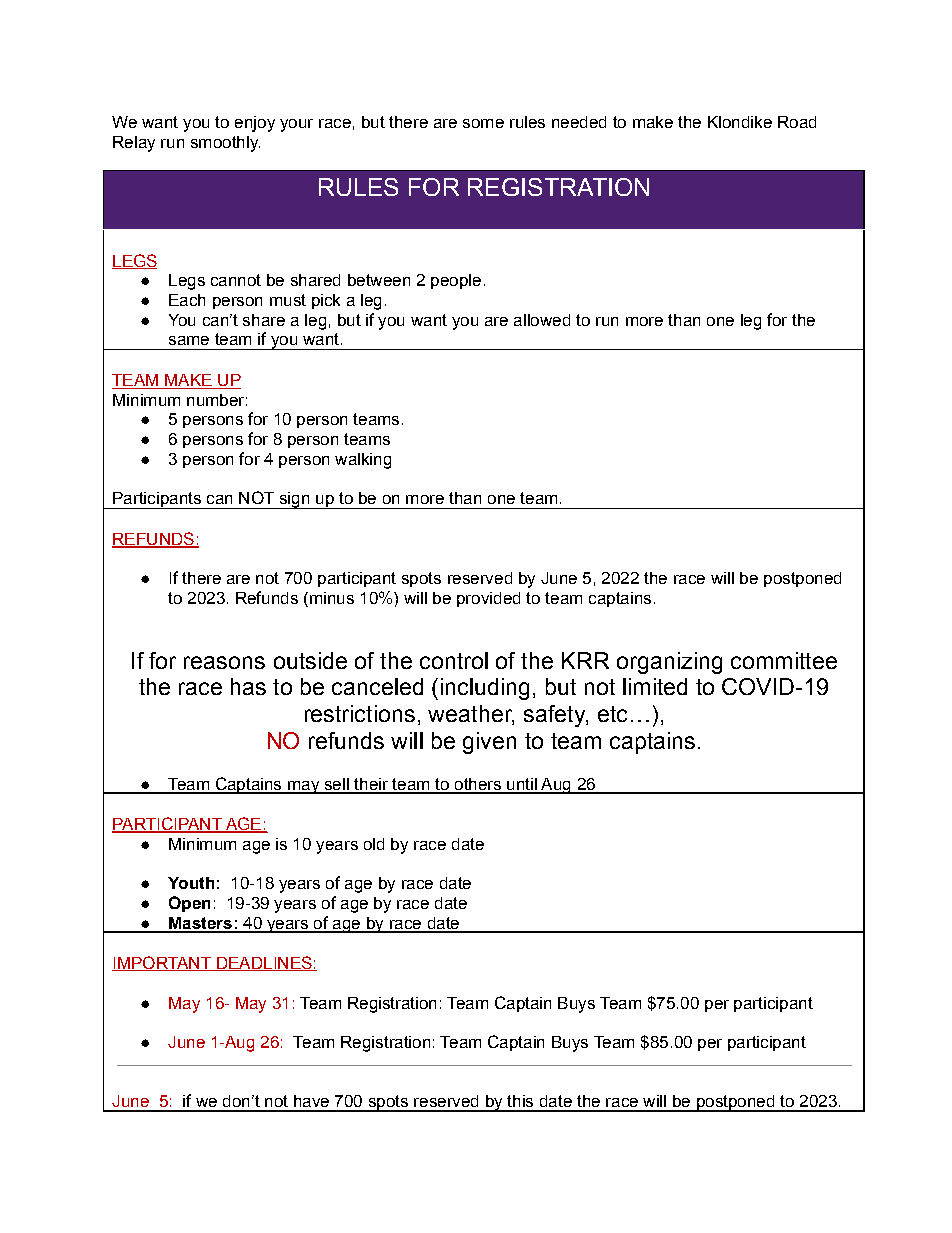 This screenshot has width=952, height=1233. What do you see at coordinates (669, 663) in the screenshot?
I see `organizing` at bounding box center [669, 663].
